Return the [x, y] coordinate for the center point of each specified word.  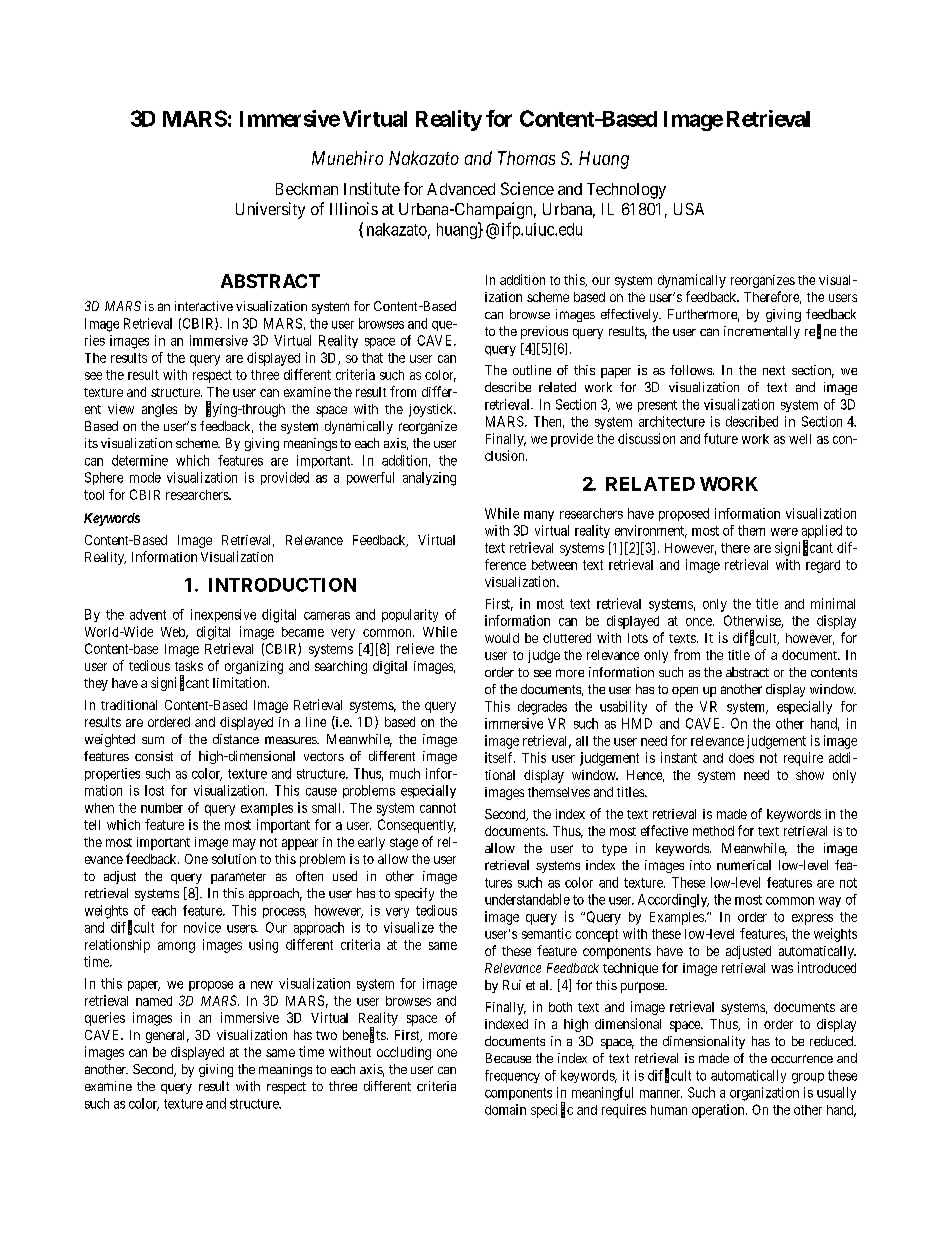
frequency [512, 1076]
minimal [833, 603]
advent [148, 614]
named [154, 1001]
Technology [626, 191]
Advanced [461, 189]
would [502, 638]
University [270, 210]
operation [719, 1111]
